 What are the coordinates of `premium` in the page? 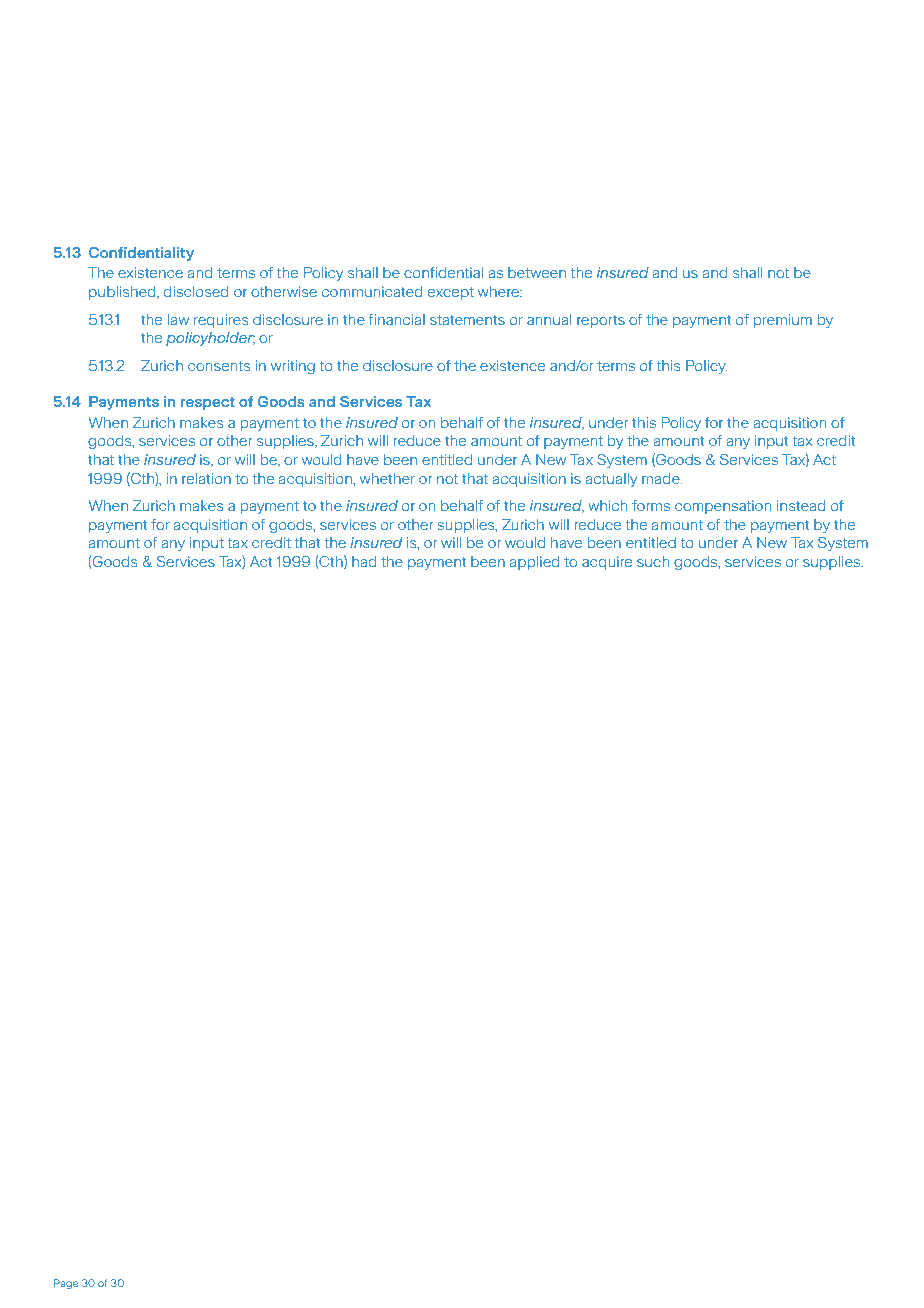 It's located at (782, 321).
